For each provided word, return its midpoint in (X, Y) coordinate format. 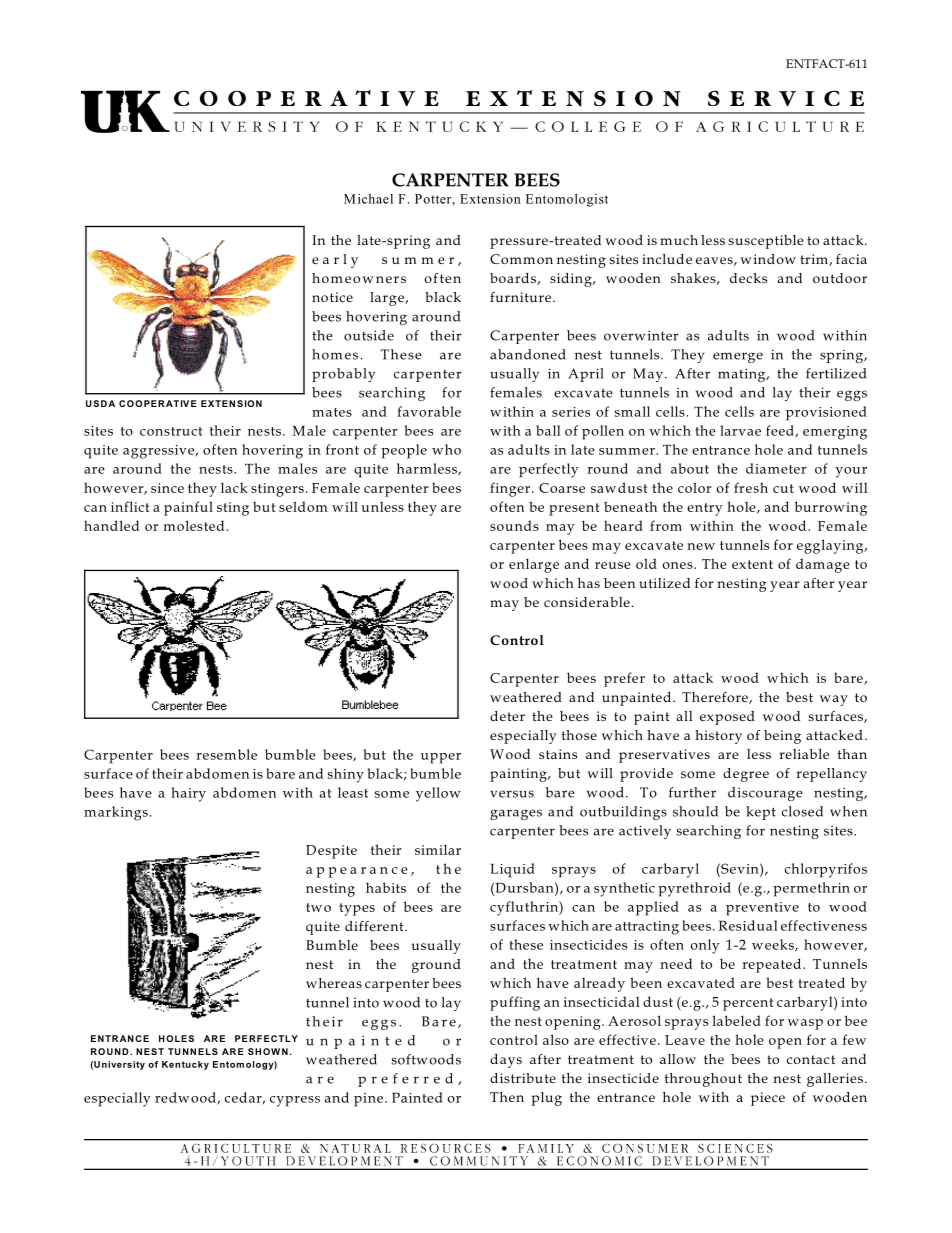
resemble (226, 754)
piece (768, 1099)
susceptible (766, 242)
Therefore (716, 698)
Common (521, 259)
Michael (368, 199)
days (506, 1061)
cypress (295, 1101)
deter (507, 716)
